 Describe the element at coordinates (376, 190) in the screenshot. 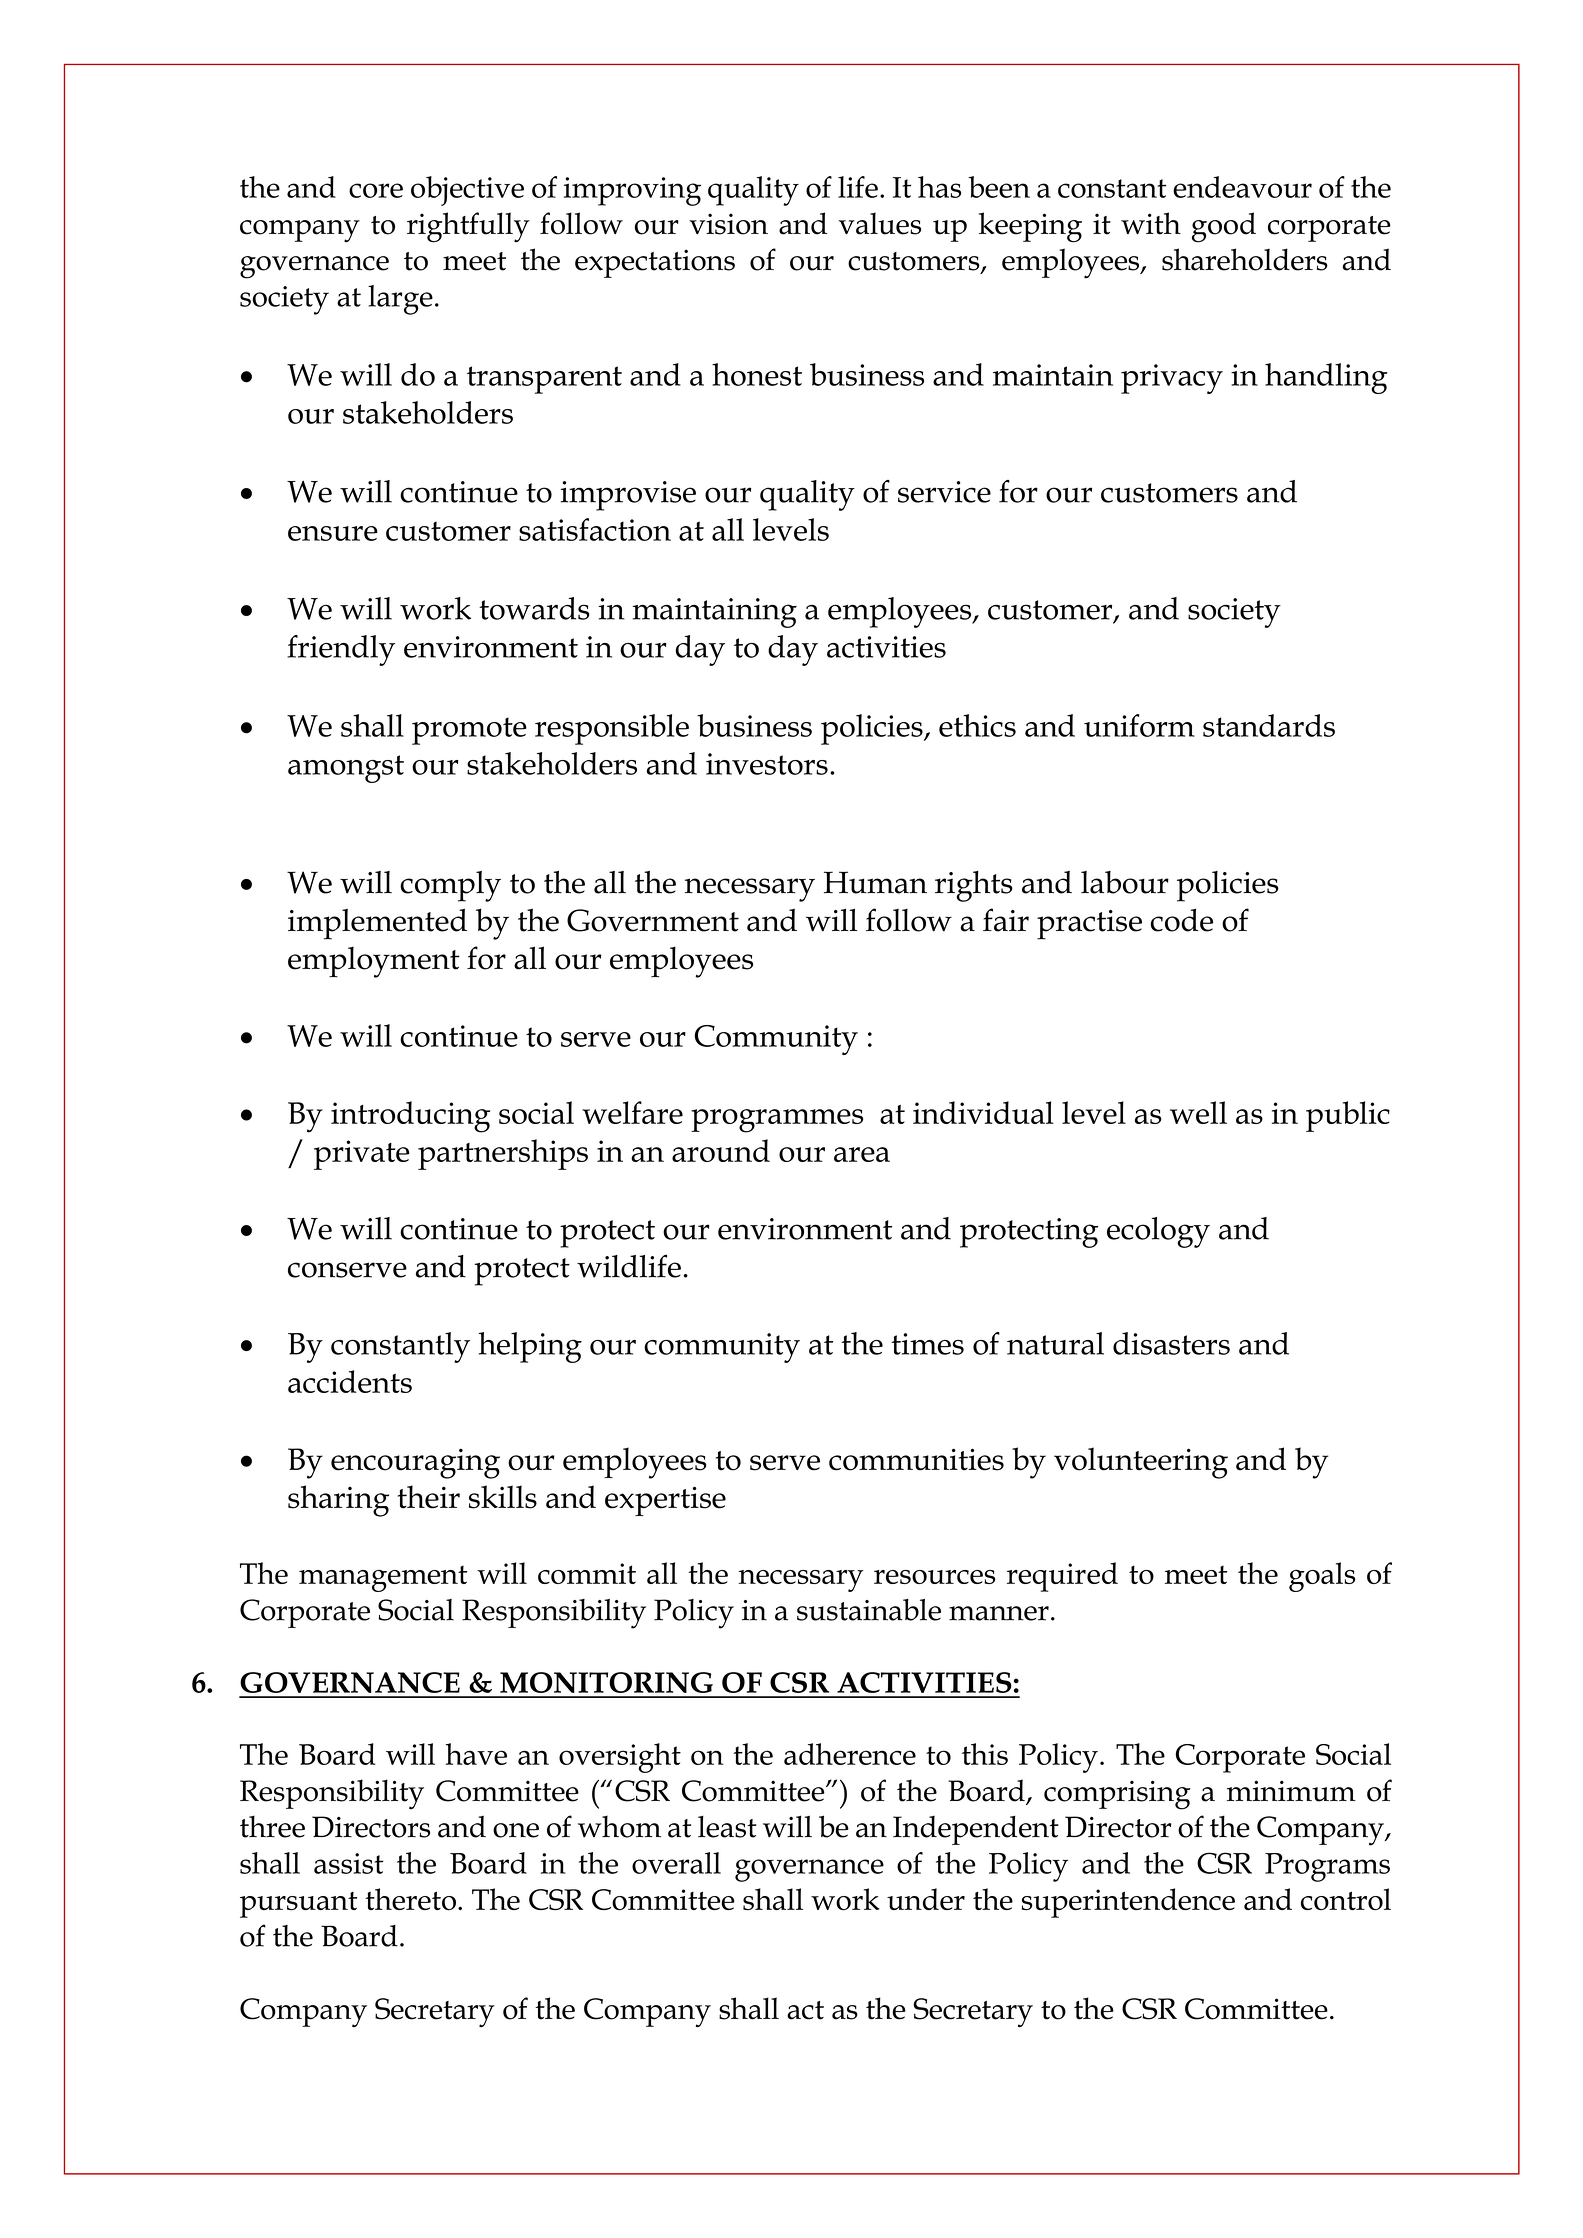

I see `core` at that location.
